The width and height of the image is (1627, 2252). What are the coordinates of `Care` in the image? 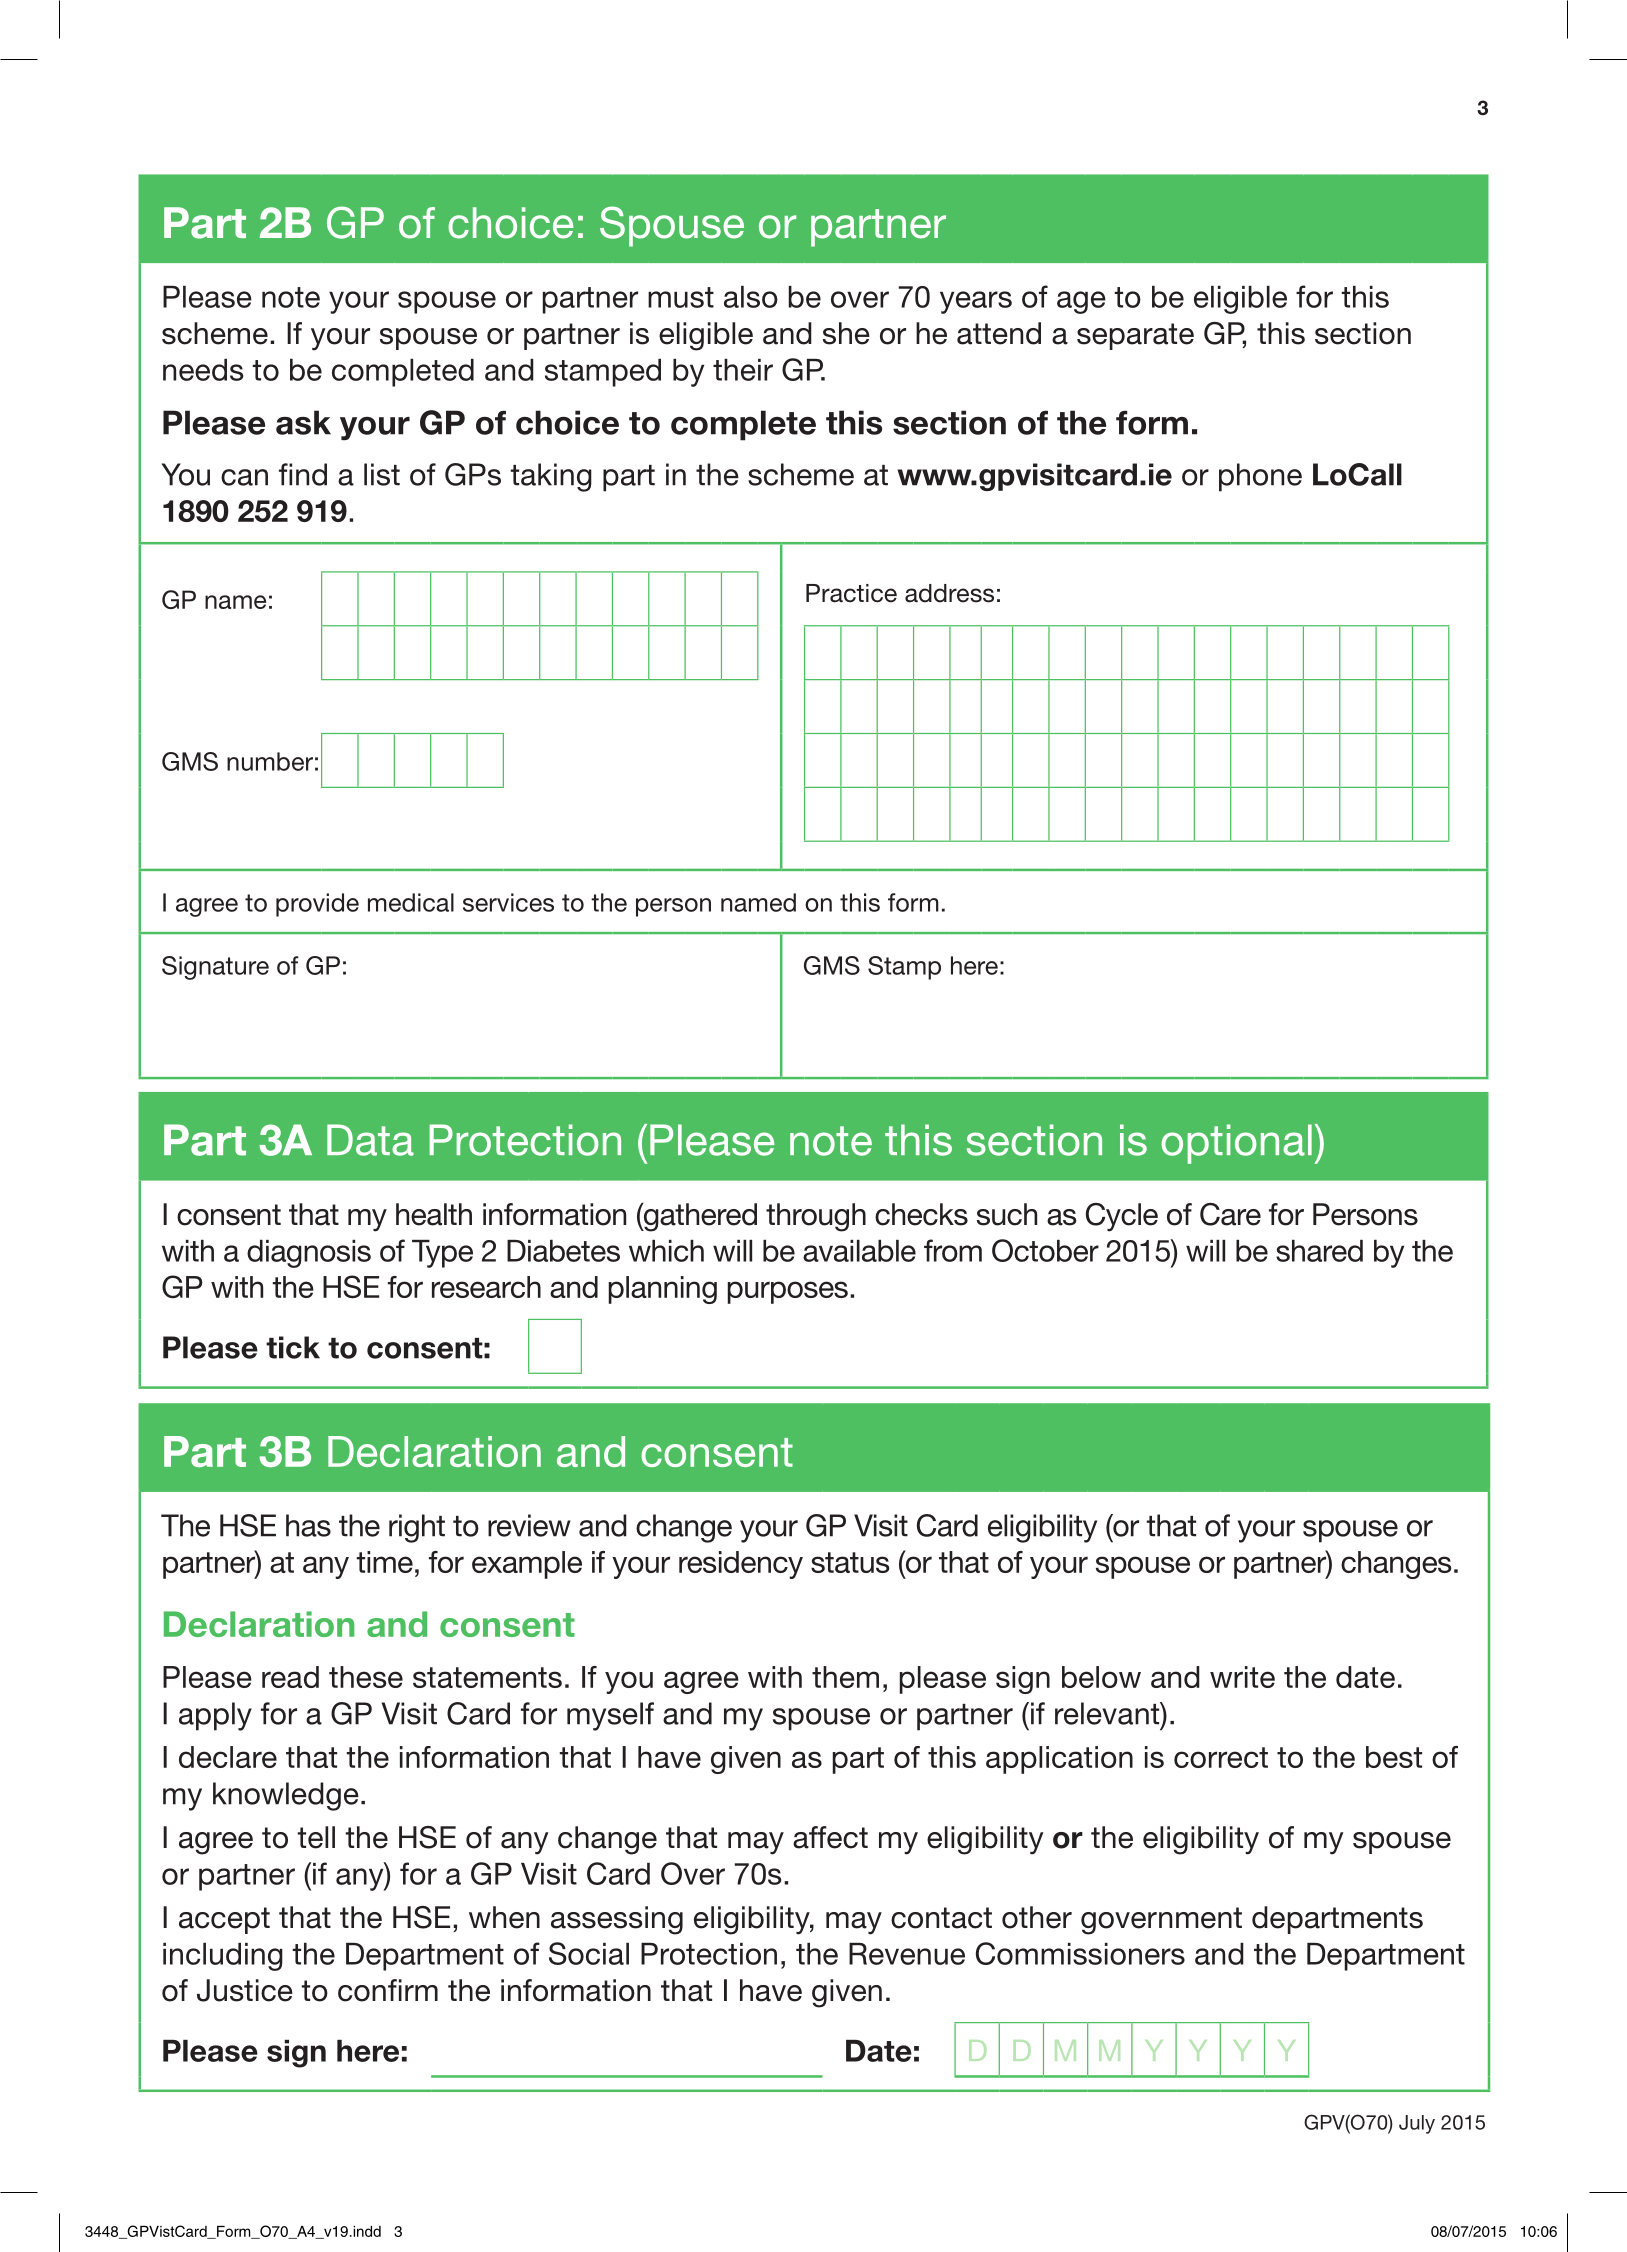 It's located at (1230, 1214).
